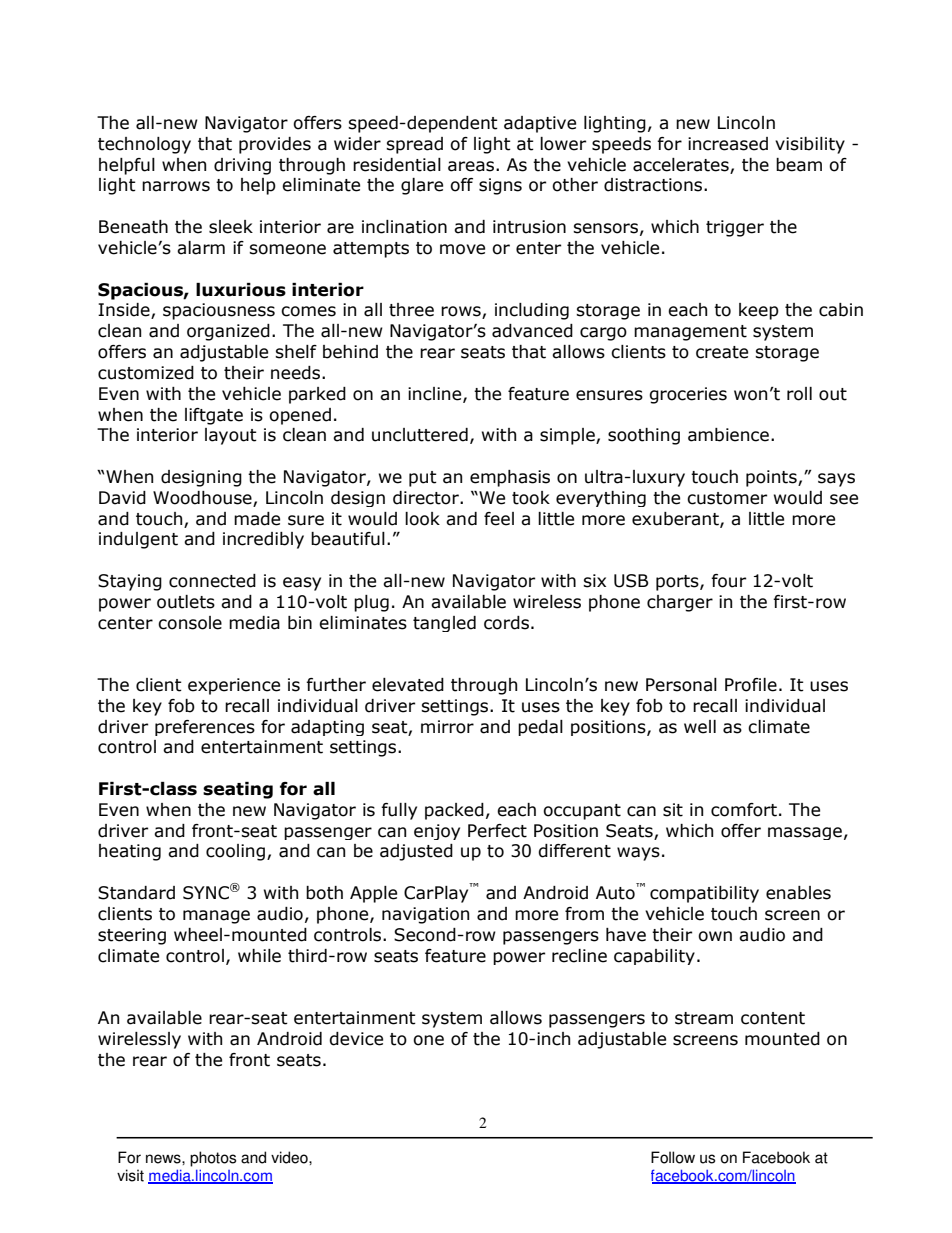 The image size is (952, 1233). I want to click on navigation, so click(425, 915).
